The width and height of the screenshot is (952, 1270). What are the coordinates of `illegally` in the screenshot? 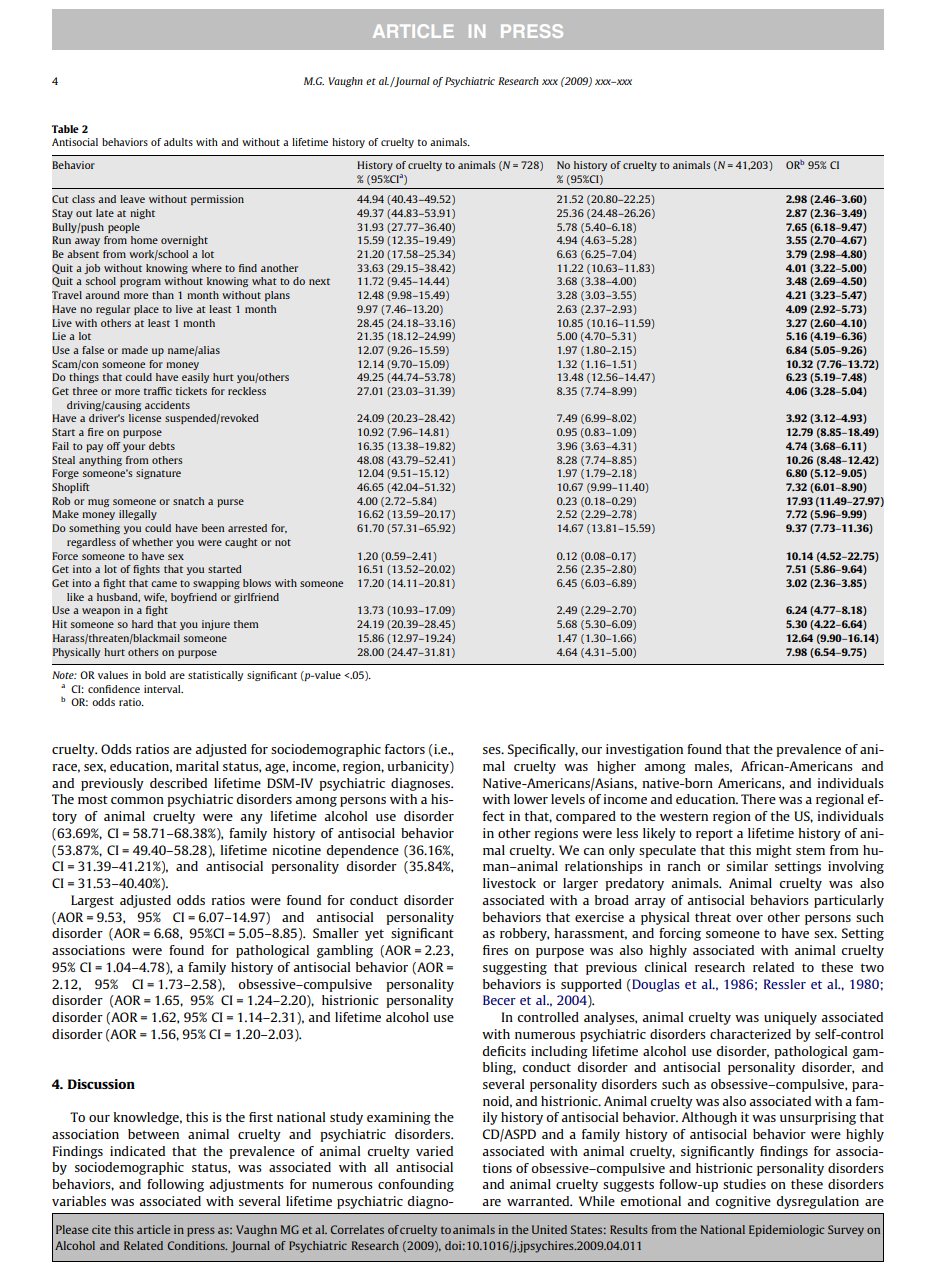 It's located at (138, 515).
